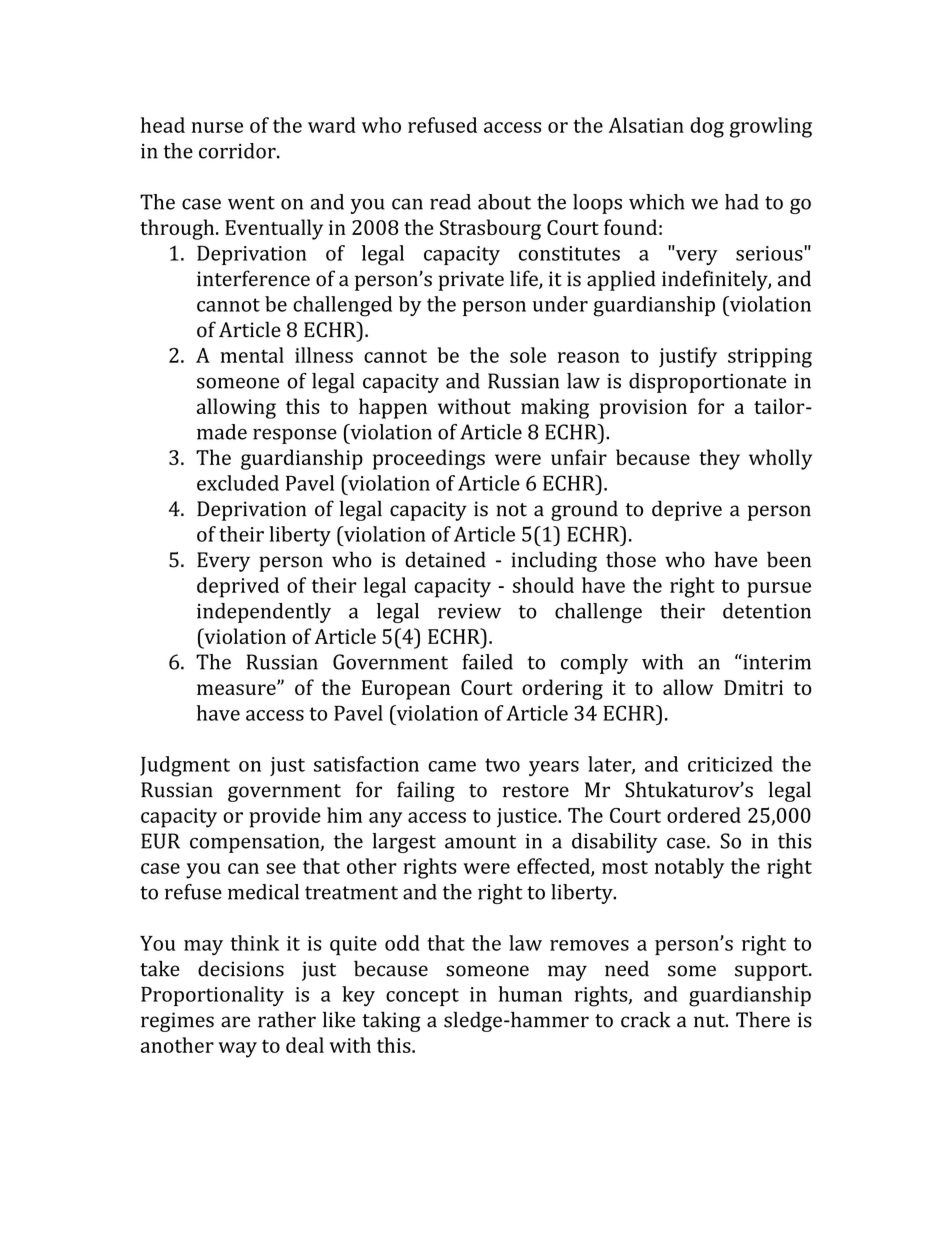 This document has height=1233, width=952. Describe the element at coordinates (528, 355) in the document. I see `sole` at that location.
